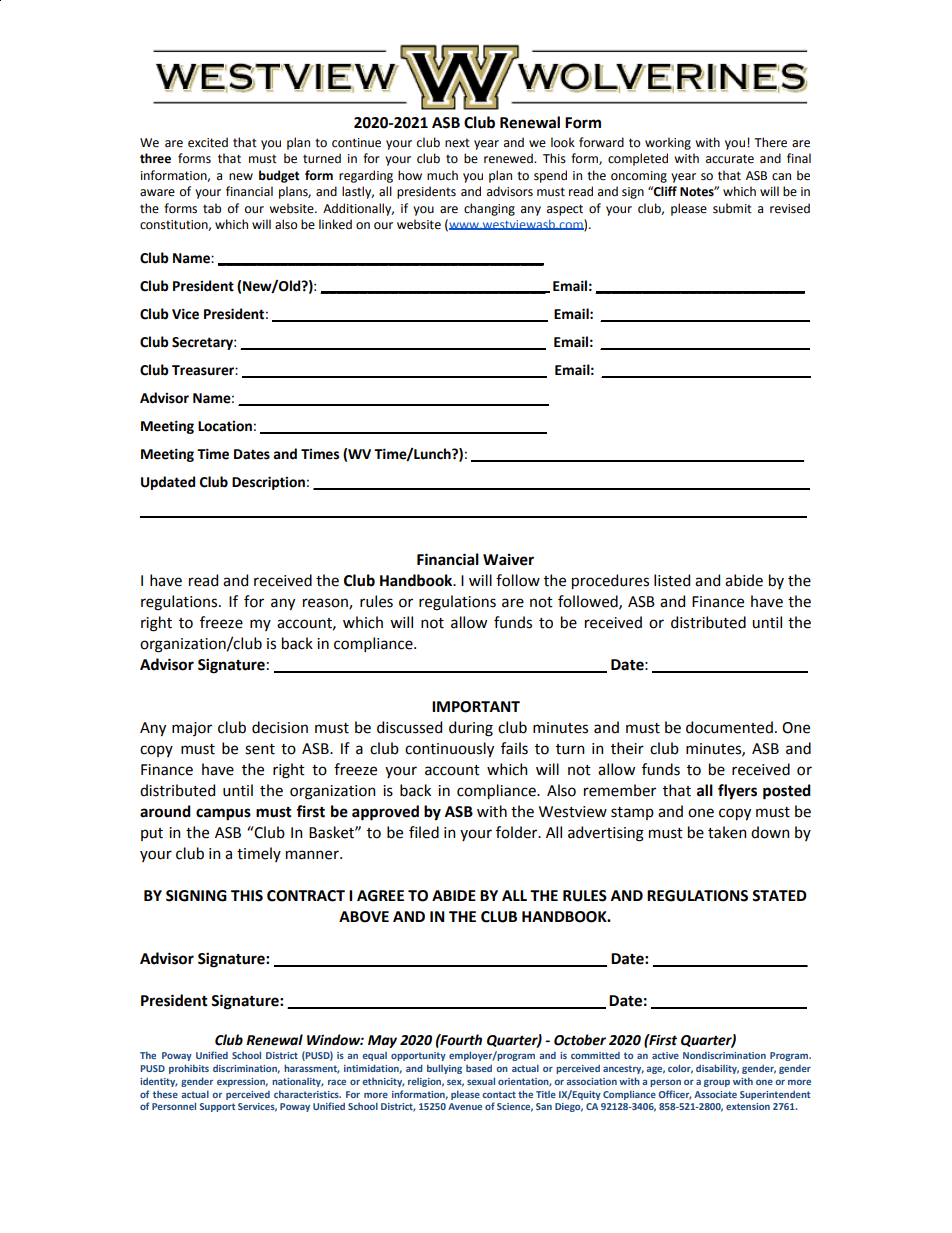 The width and height of the document is (952, 1233). I want to click on much, so click(442, 175).
